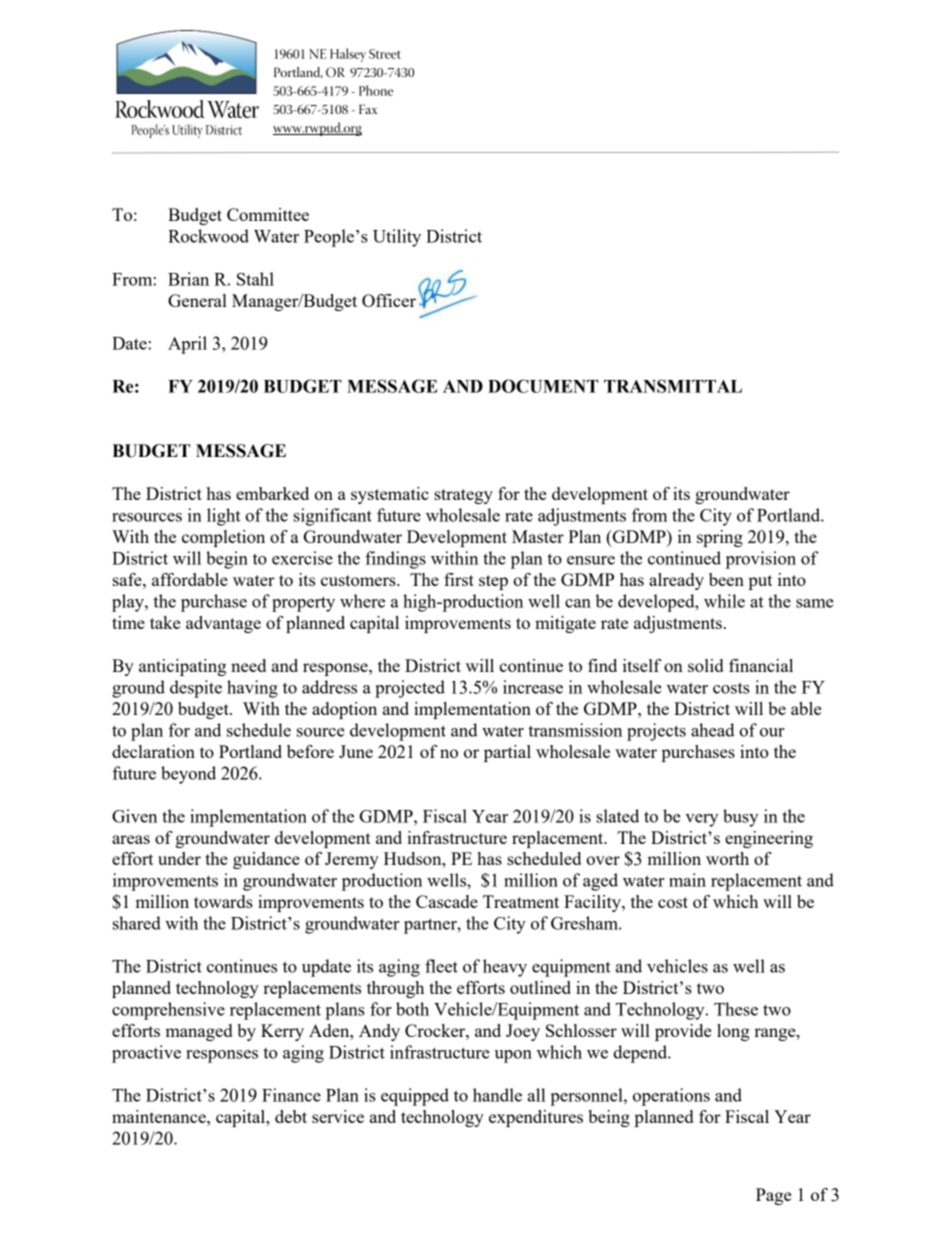 The height and width of the screenshot is (1233, 952). Describe the element at coordinates (376, 90) in the screenshot. I see `Phone` at that location.
